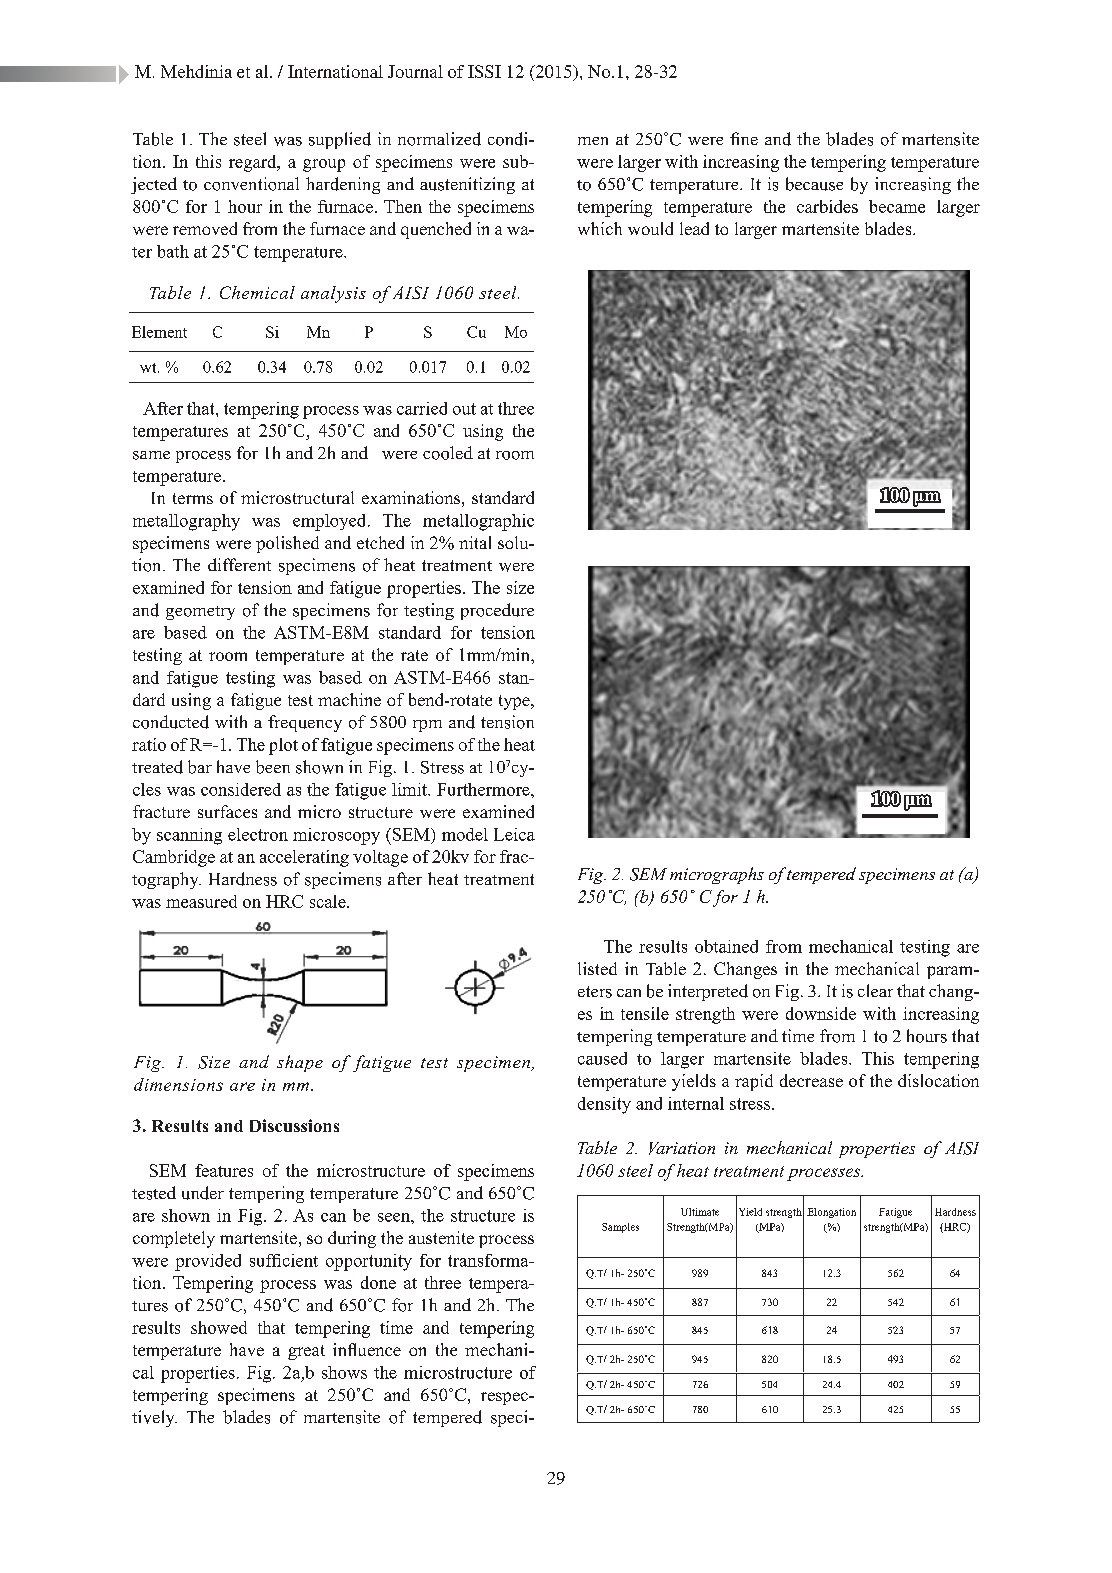 This document has width=1112, height=1573. I want to click on type, so click(515, 702).
